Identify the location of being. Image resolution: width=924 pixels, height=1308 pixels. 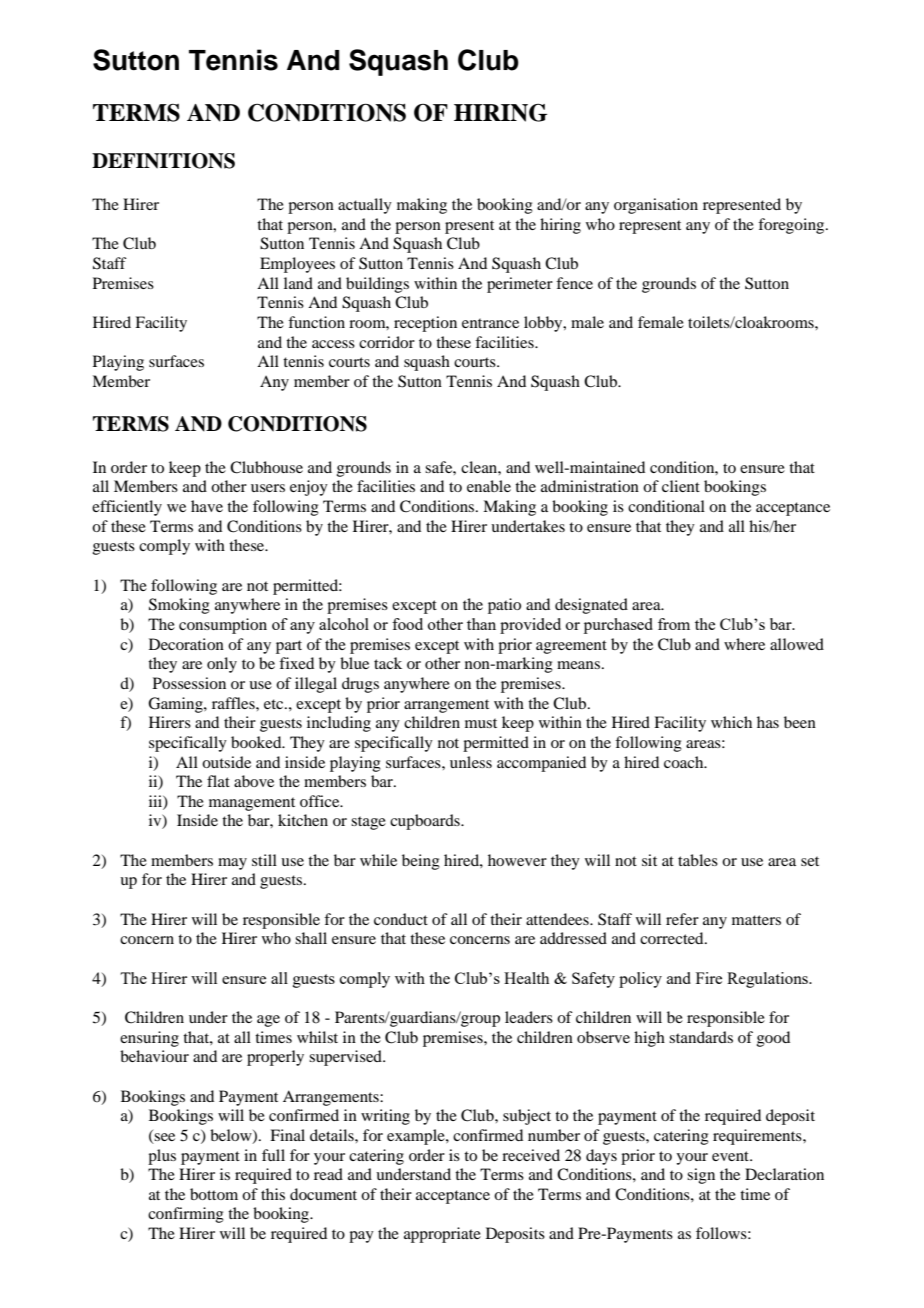
(421, 862).
